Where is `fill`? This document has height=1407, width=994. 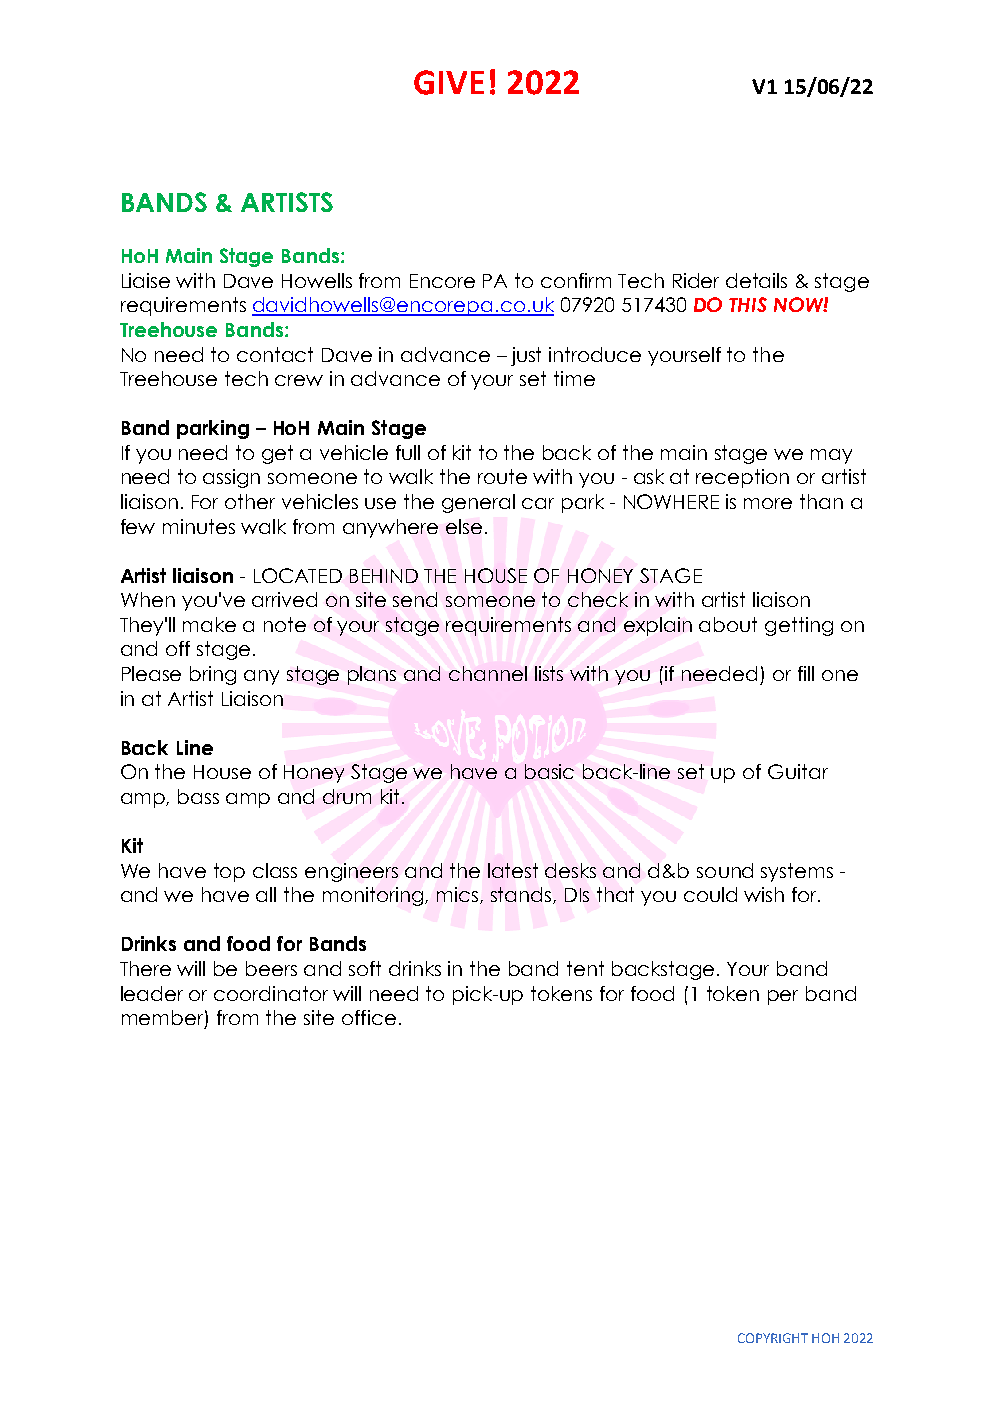 fill is located at coordinates (806, 673).
